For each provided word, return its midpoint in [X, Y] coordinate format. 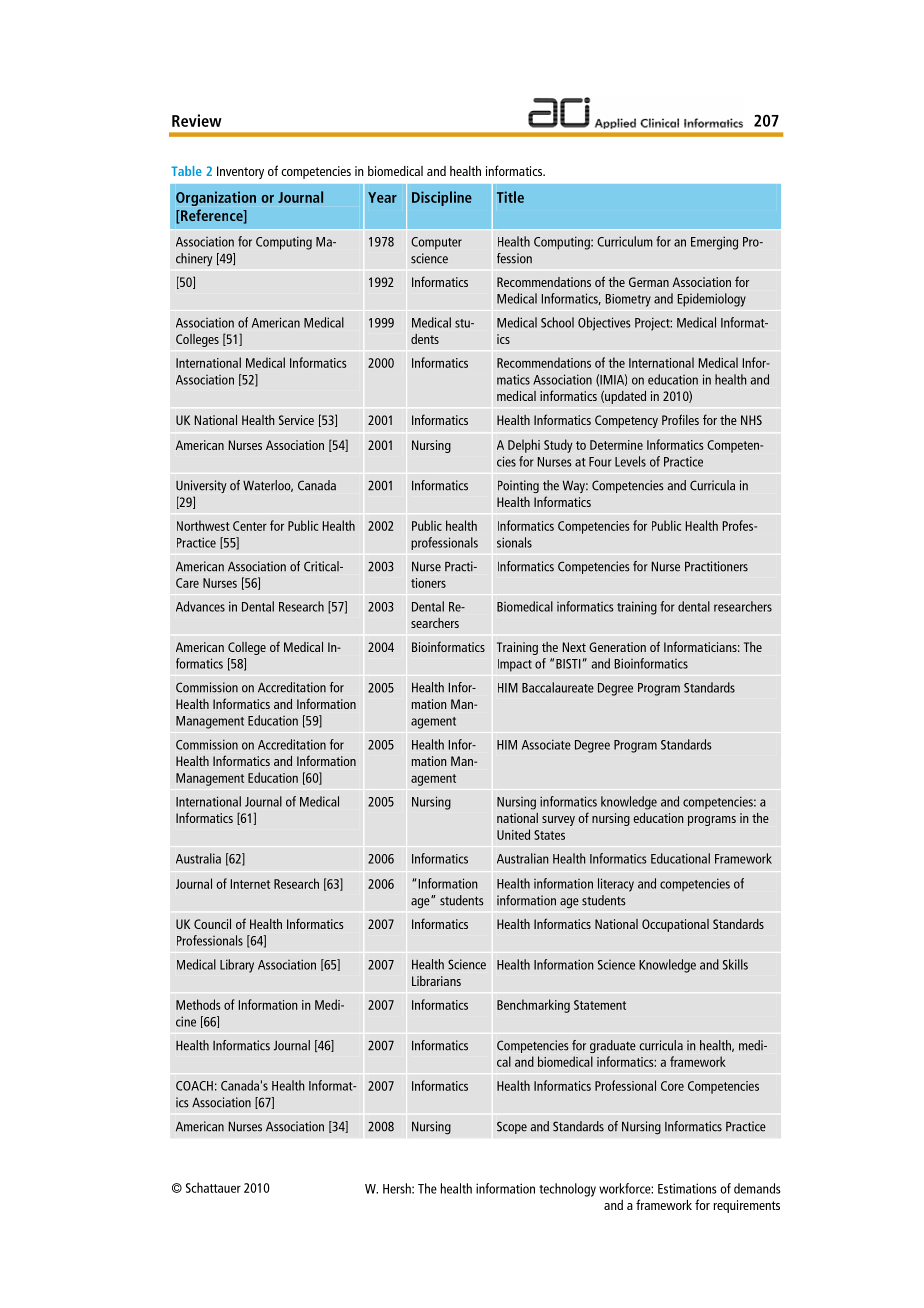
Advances [200, 606]
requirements [746, 1206]
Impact [515, 665]
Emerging [714, 243]
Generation [617, 647]
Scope [512, 1127]
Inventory [240, 172]
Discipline [442, 198]
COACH [194, 1086]
